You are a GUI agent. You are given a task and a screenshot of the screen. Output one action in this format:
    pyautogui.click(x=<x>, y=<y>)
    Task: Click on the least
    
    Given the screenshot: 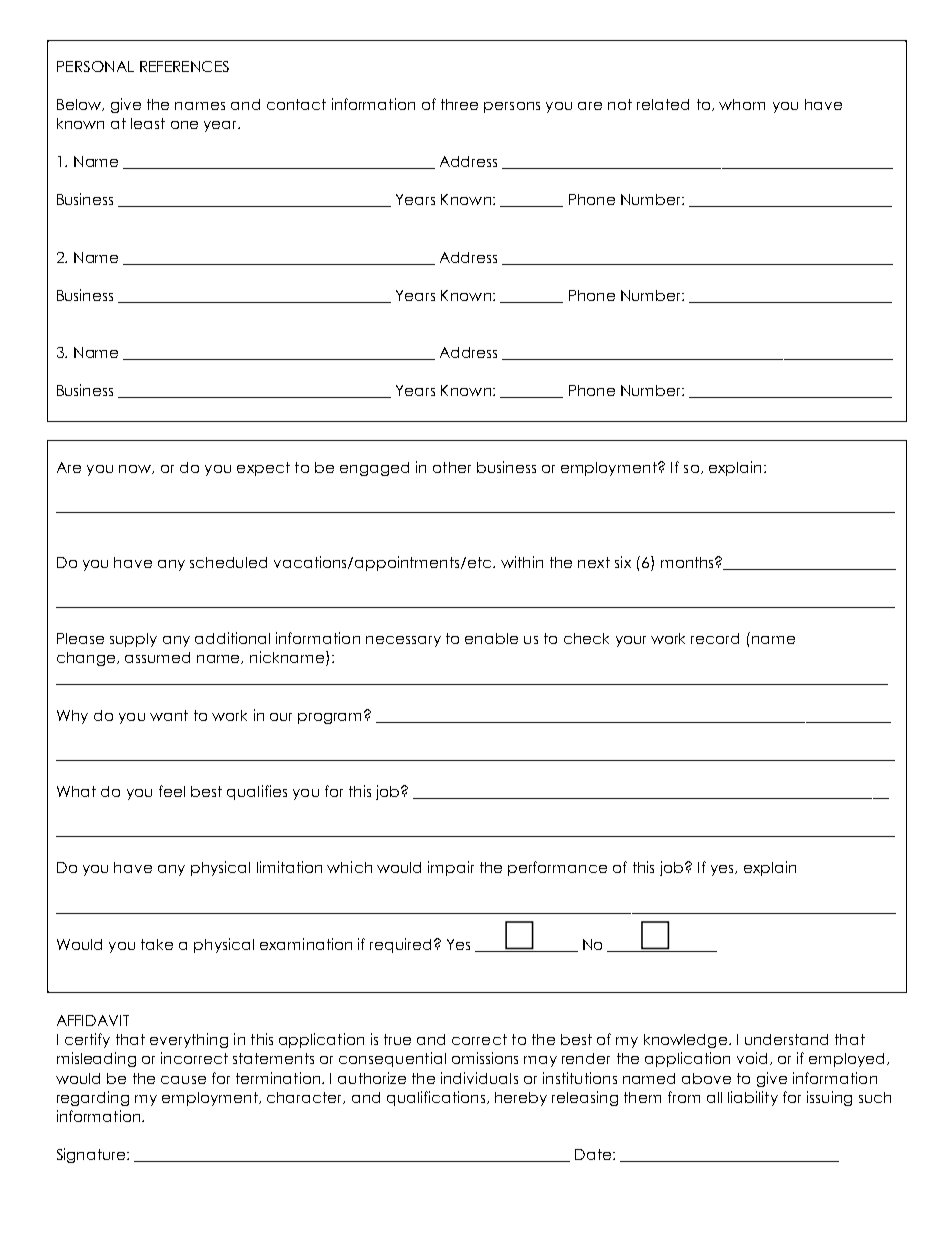 What is the action you would take?
    pyautogui.click(x=148, y=123)
